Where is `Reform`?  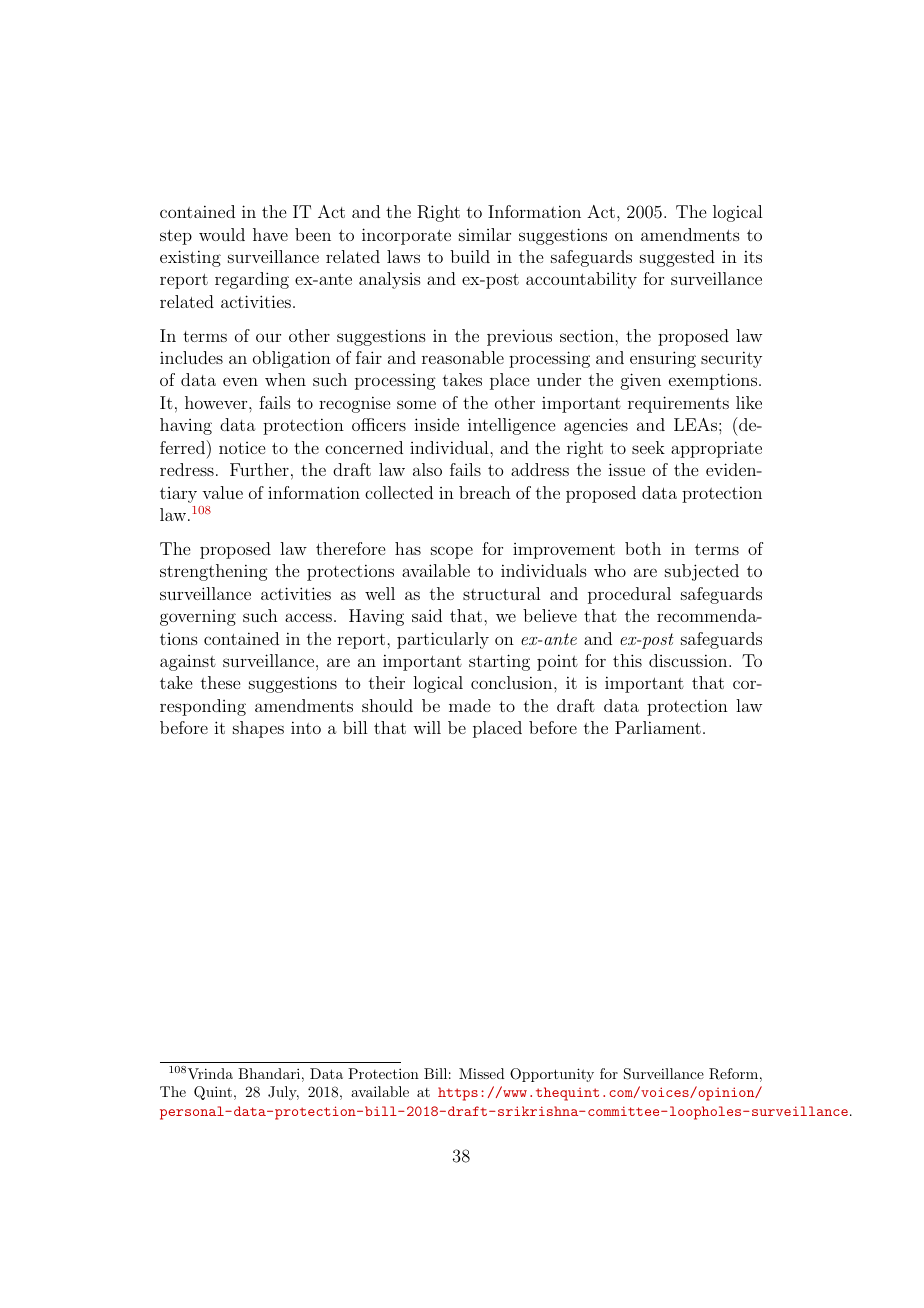 Reform is located at coordinates (733, 1074).
